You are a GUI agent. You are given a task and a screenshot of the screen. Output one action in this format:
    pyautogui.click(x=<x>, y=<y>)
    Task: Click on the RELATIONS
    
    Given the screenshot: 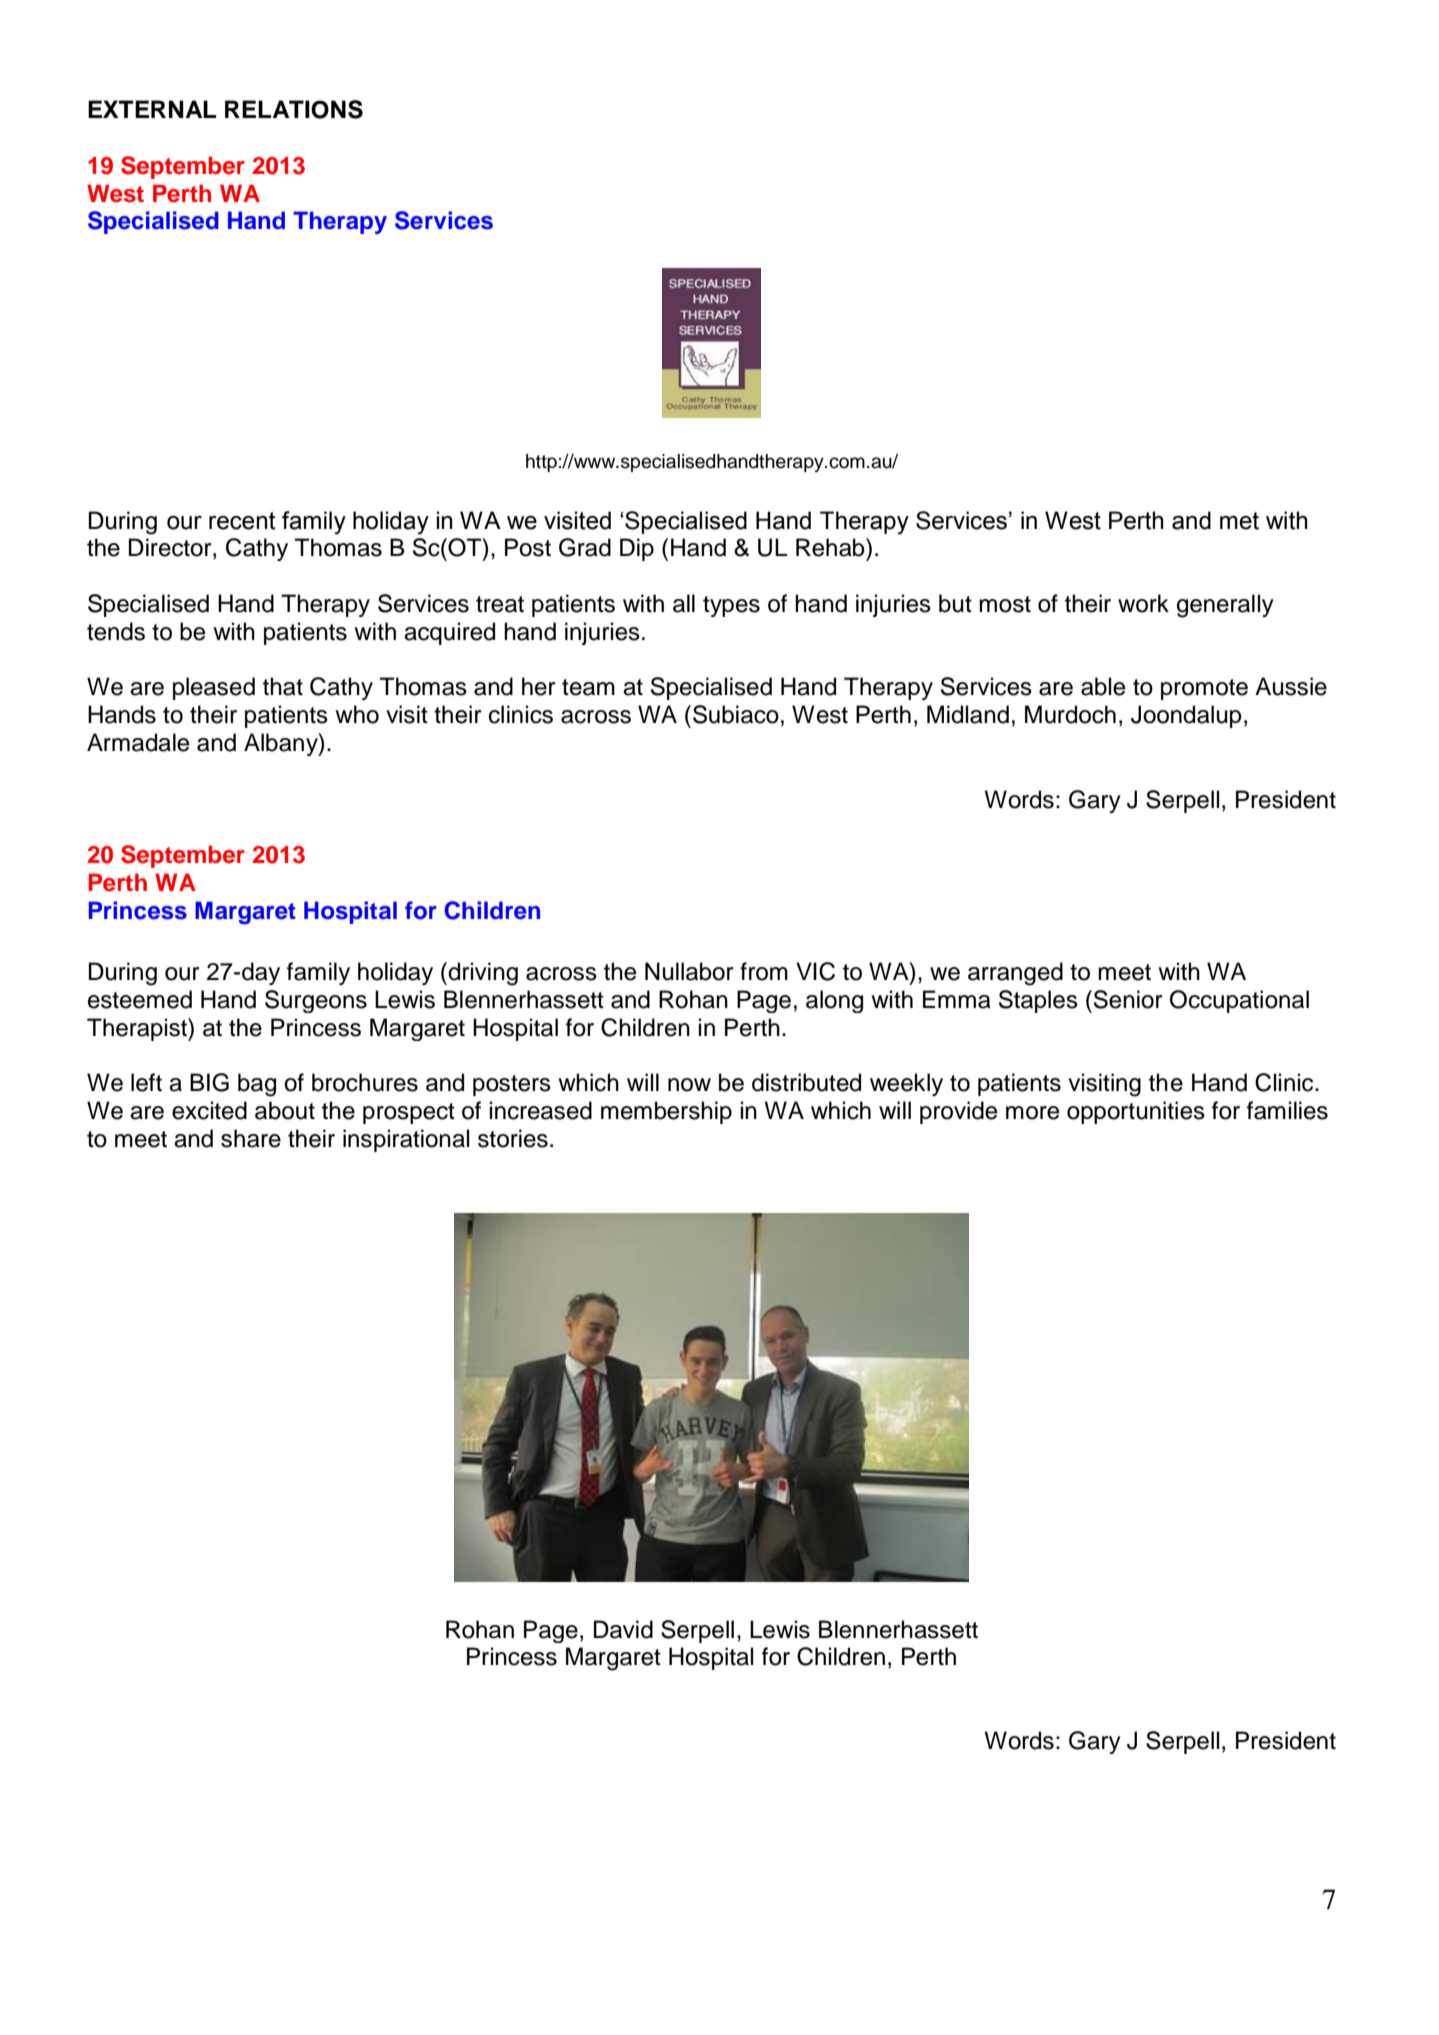 What is the action you would take?
    pyautogui.click(x=294, y=109)
